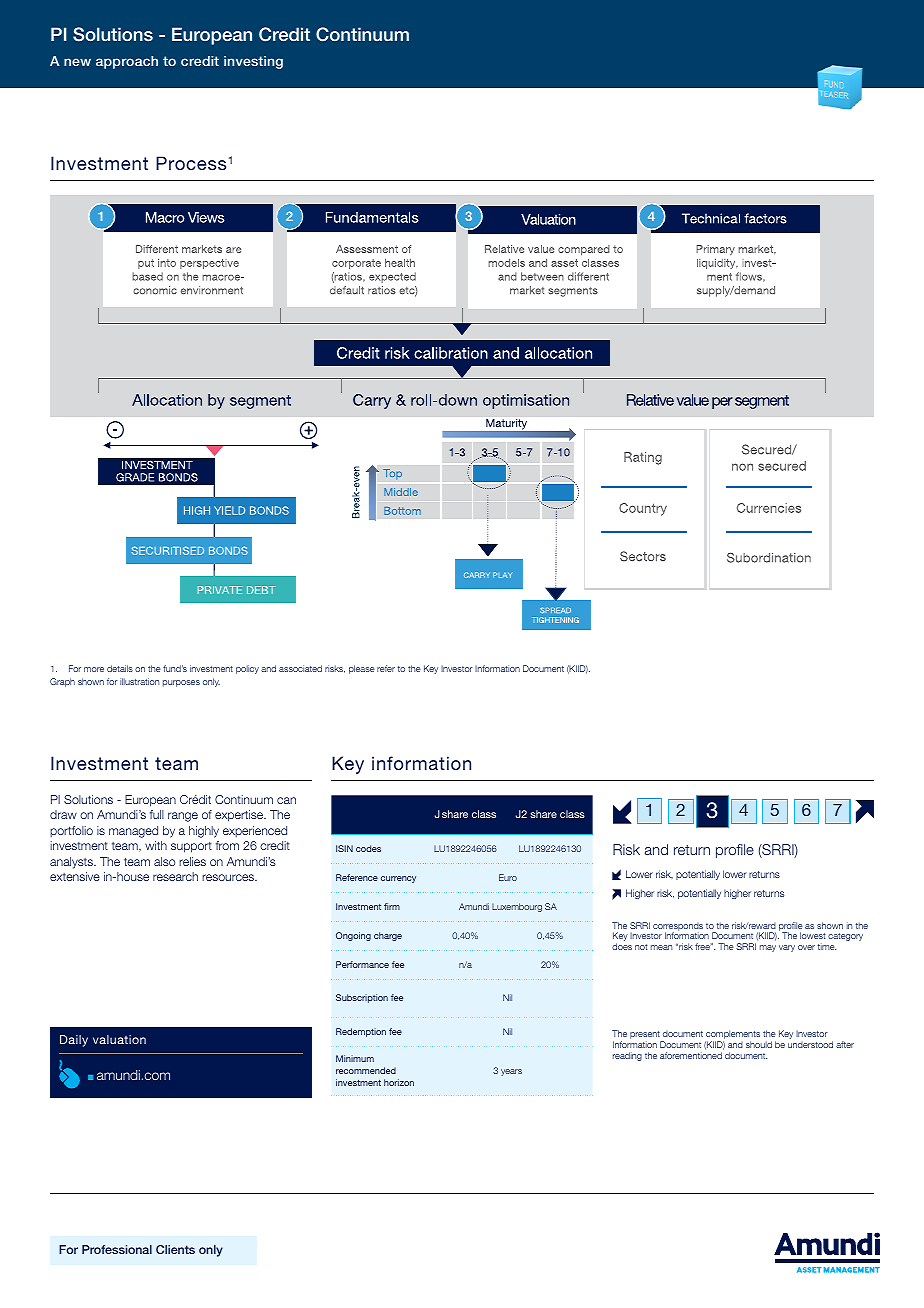  Describe the element at coordinates (175, 876) in the screenshot. I see `research` at that location.
